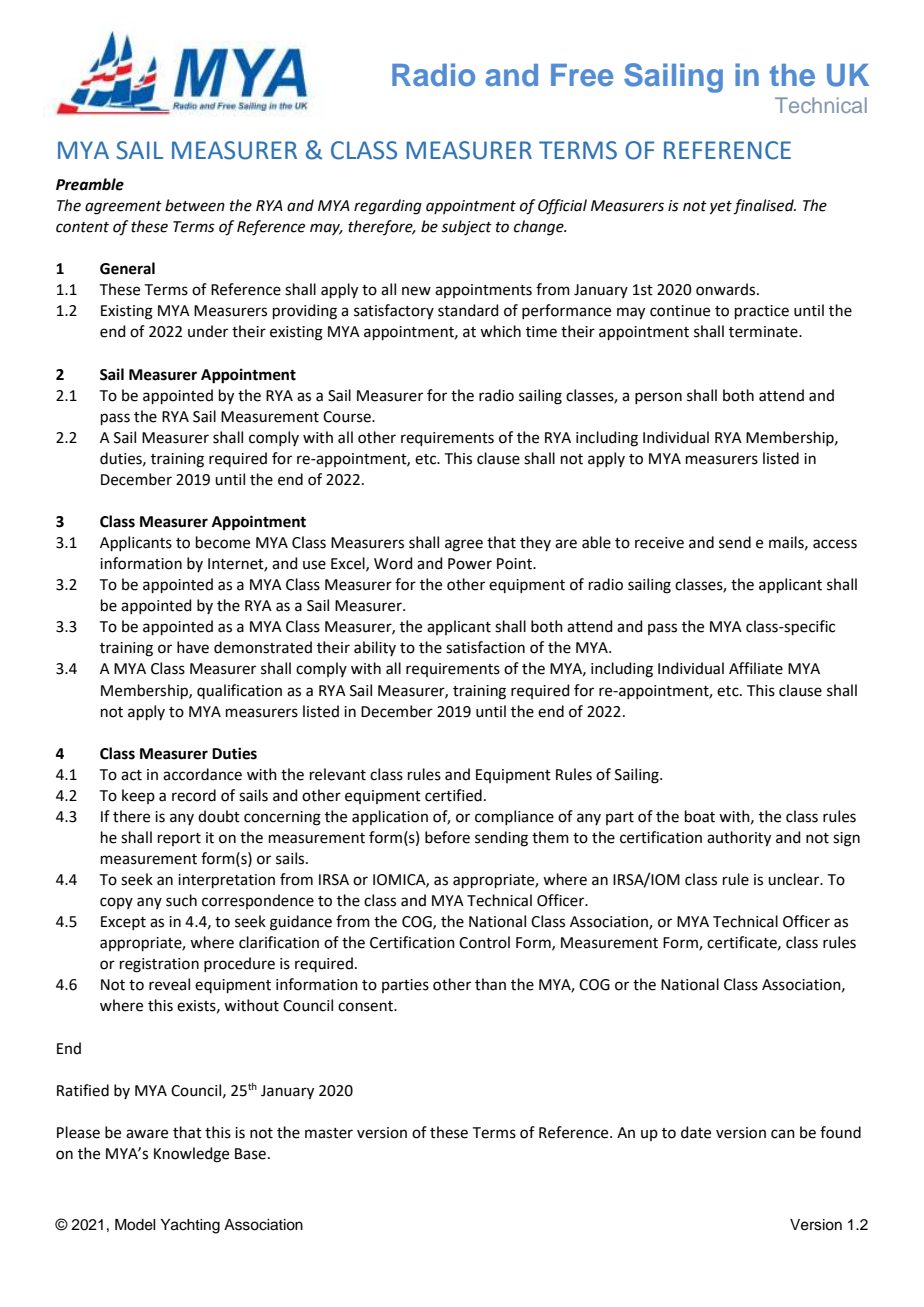  I want to click on date, so click(696, 1132).
